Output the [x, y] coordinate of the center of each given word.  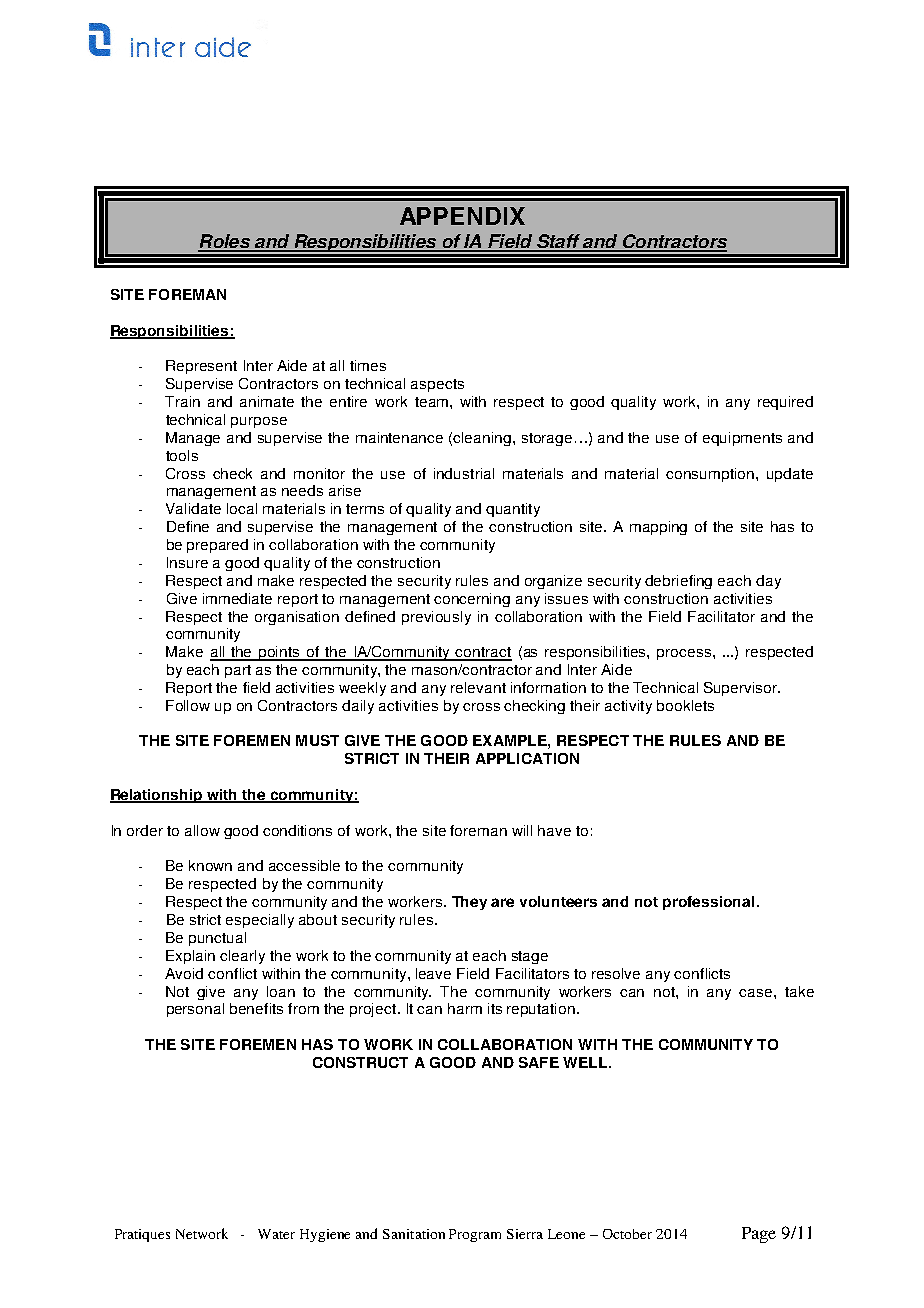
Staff [558, 242]
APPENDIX [462, 216]
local [242, 508]
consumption [711, 475]
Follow [188, 705]
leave [433, 973]
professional [708, 903]
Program [475, 1235]
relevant [478, 687]
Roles [225, 242]
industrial [464, 473]
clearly [242, 957]
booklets [685, 705]
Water [276, 1234]
